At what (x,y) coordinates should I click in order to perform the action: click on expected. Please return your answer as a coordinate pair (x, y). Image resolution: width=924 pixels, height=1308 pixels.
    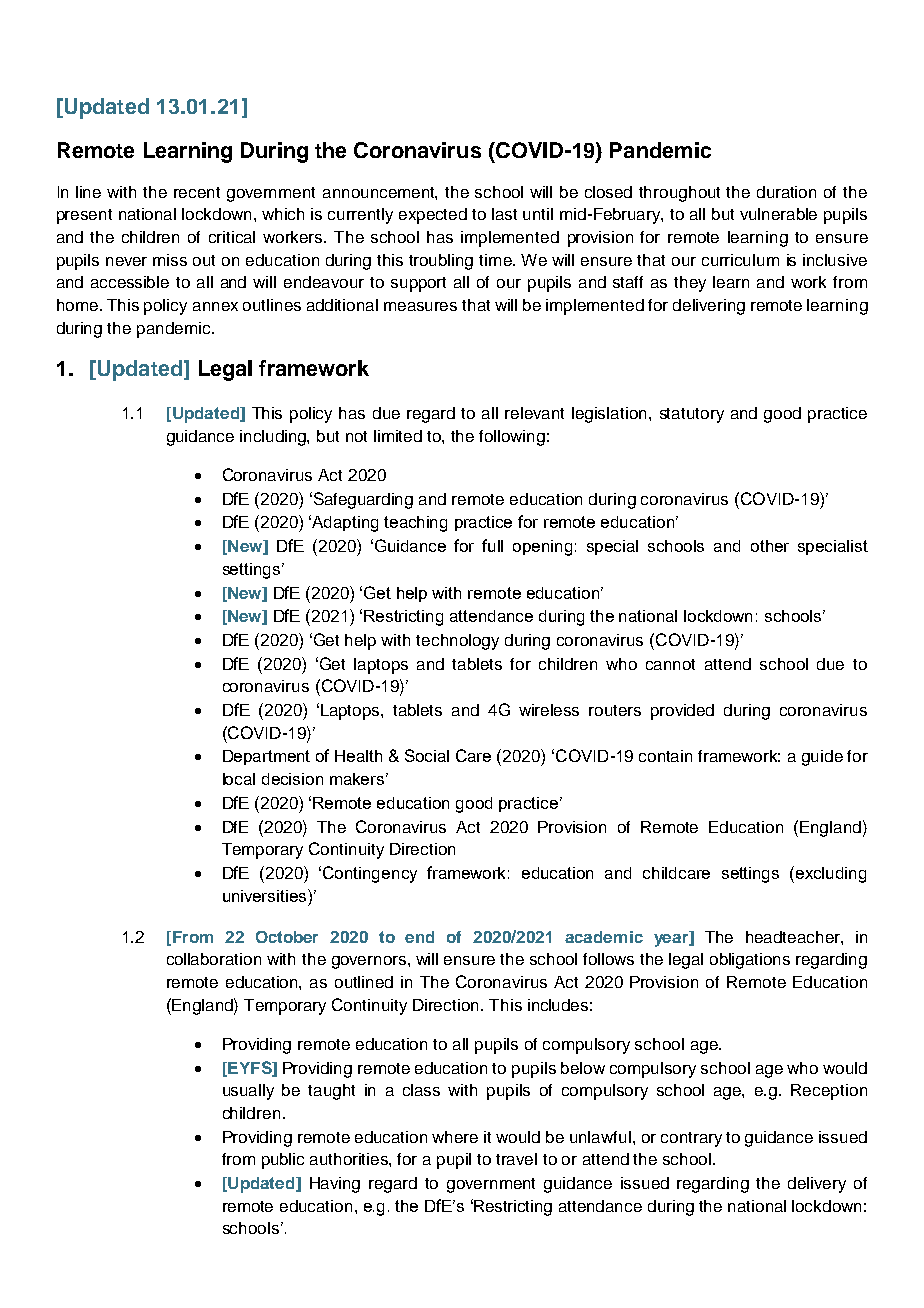
    Looking at the image, I should click on (433, 216).
